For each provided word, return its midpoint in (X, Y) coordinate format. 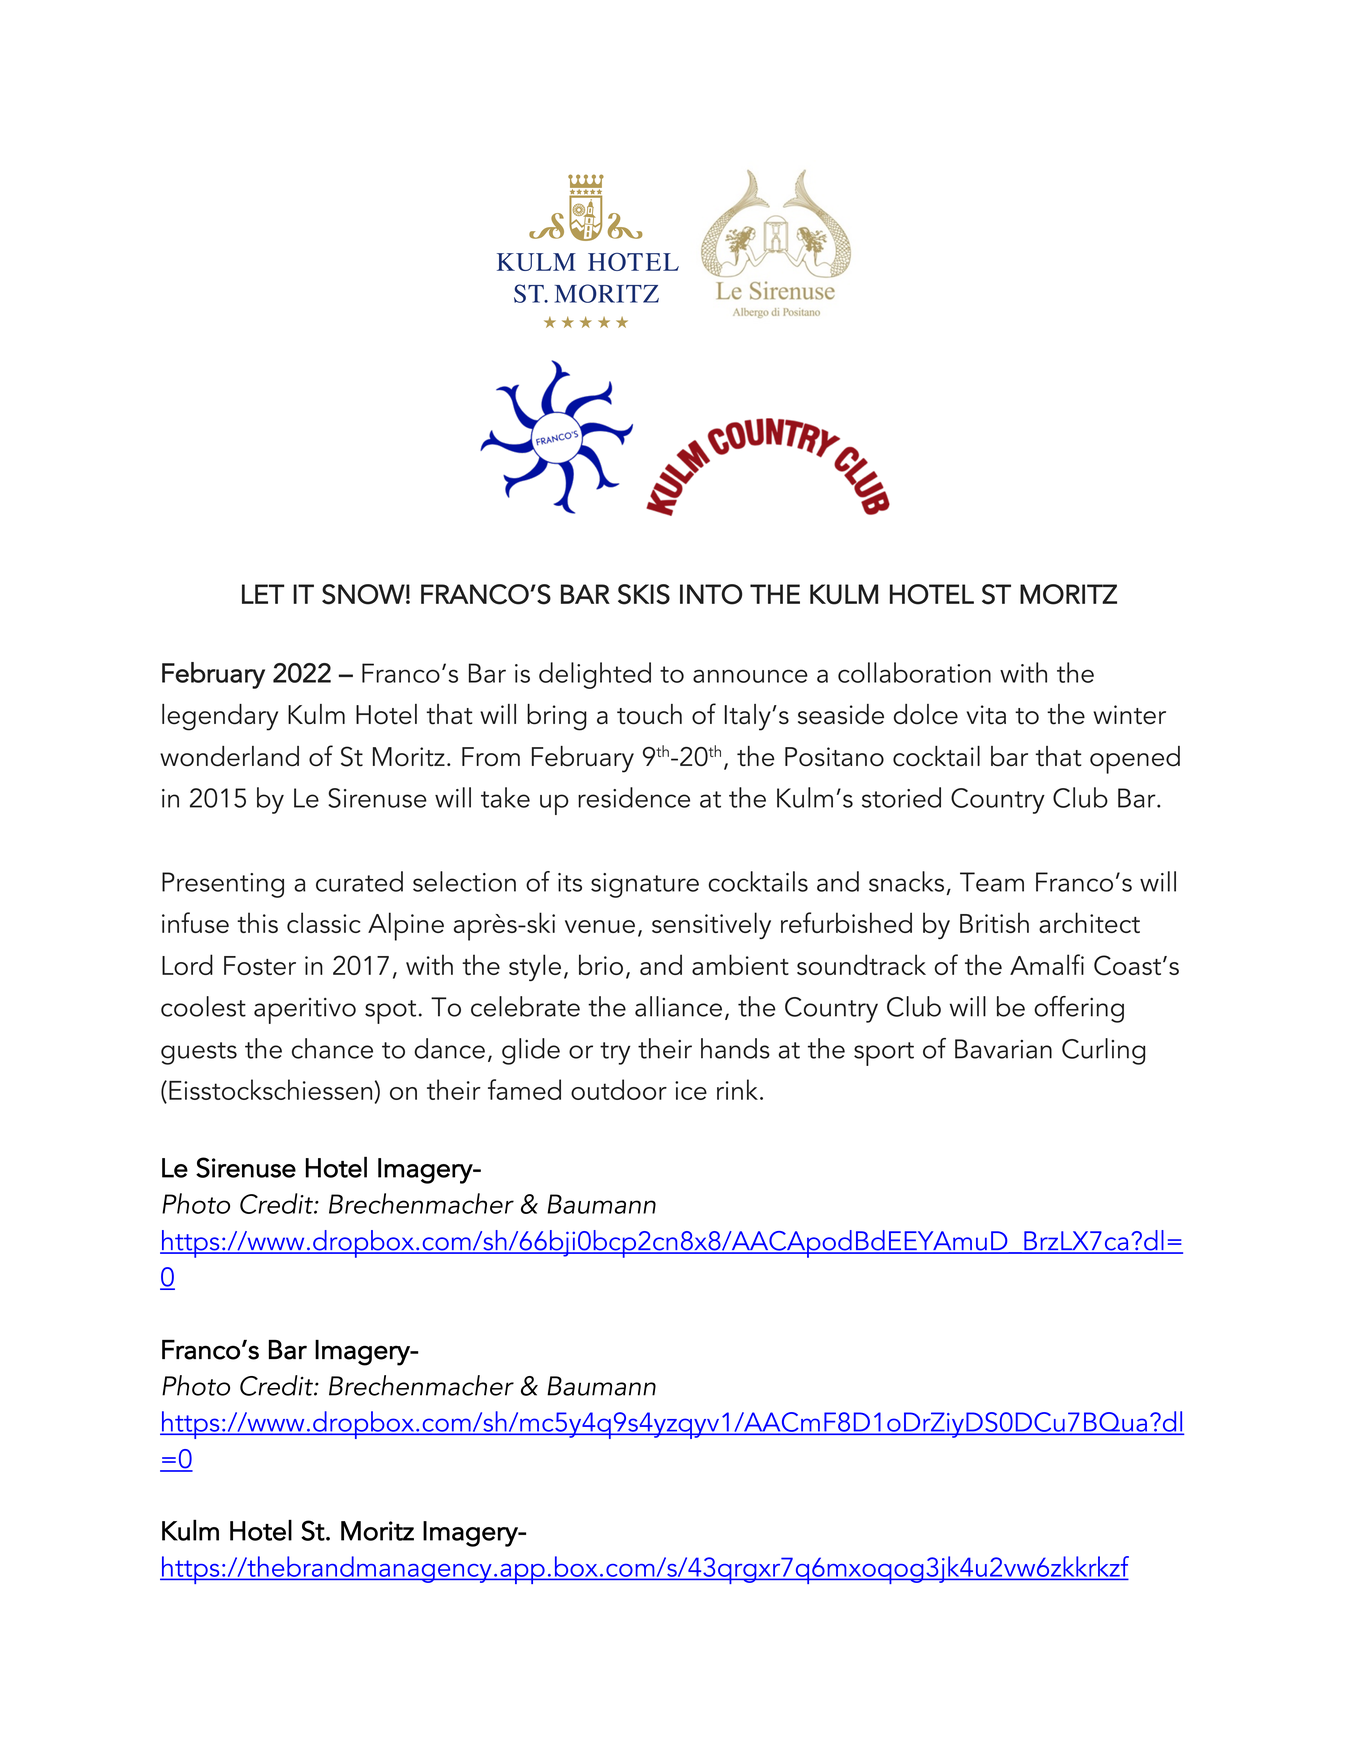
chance (332, 1048)
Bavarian (1003, 1049)
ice (691, 1090)
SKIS (644, 594)
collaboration (914, 672)
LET (263, 594)
